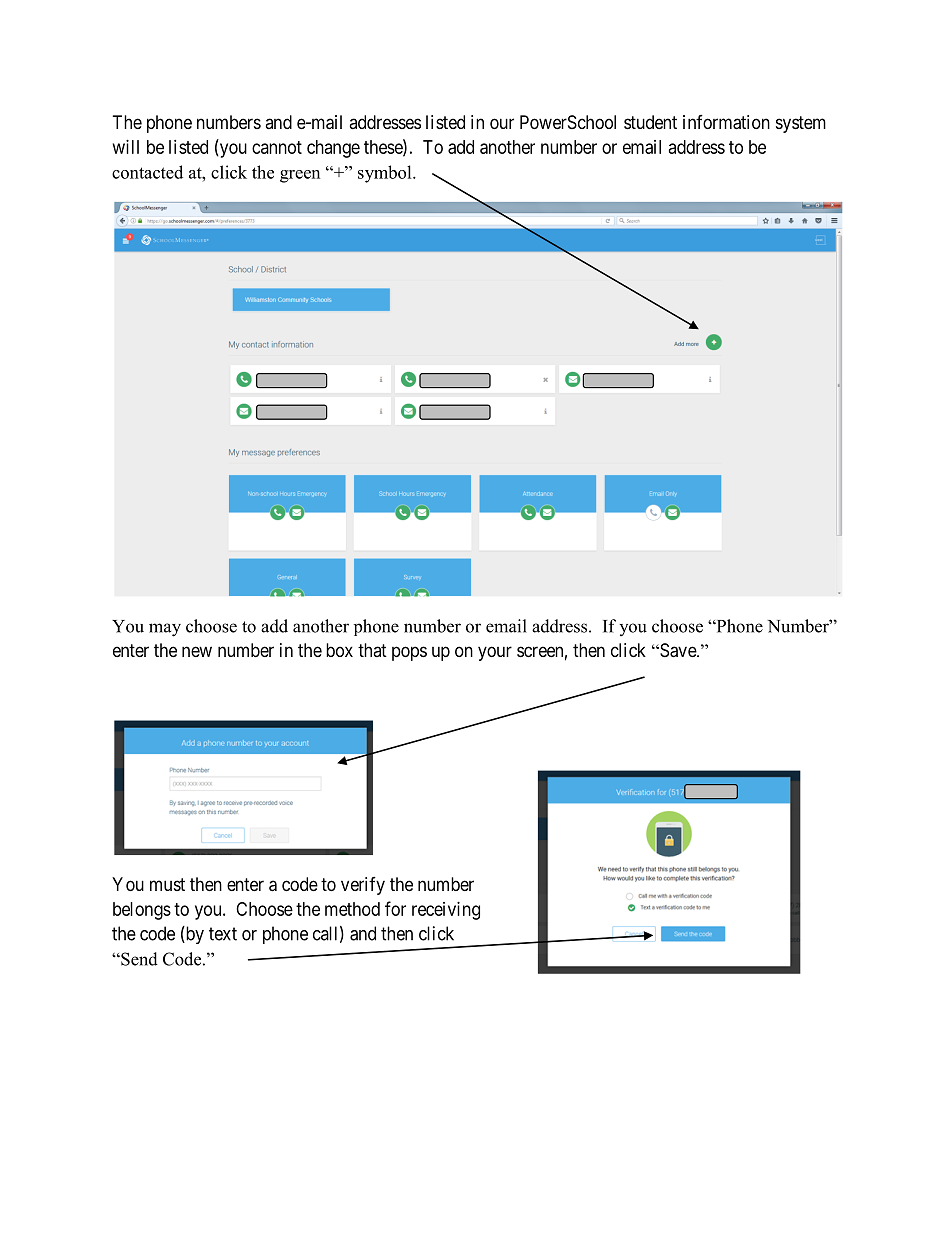  I want to click on symbol, so click(386, 174).
